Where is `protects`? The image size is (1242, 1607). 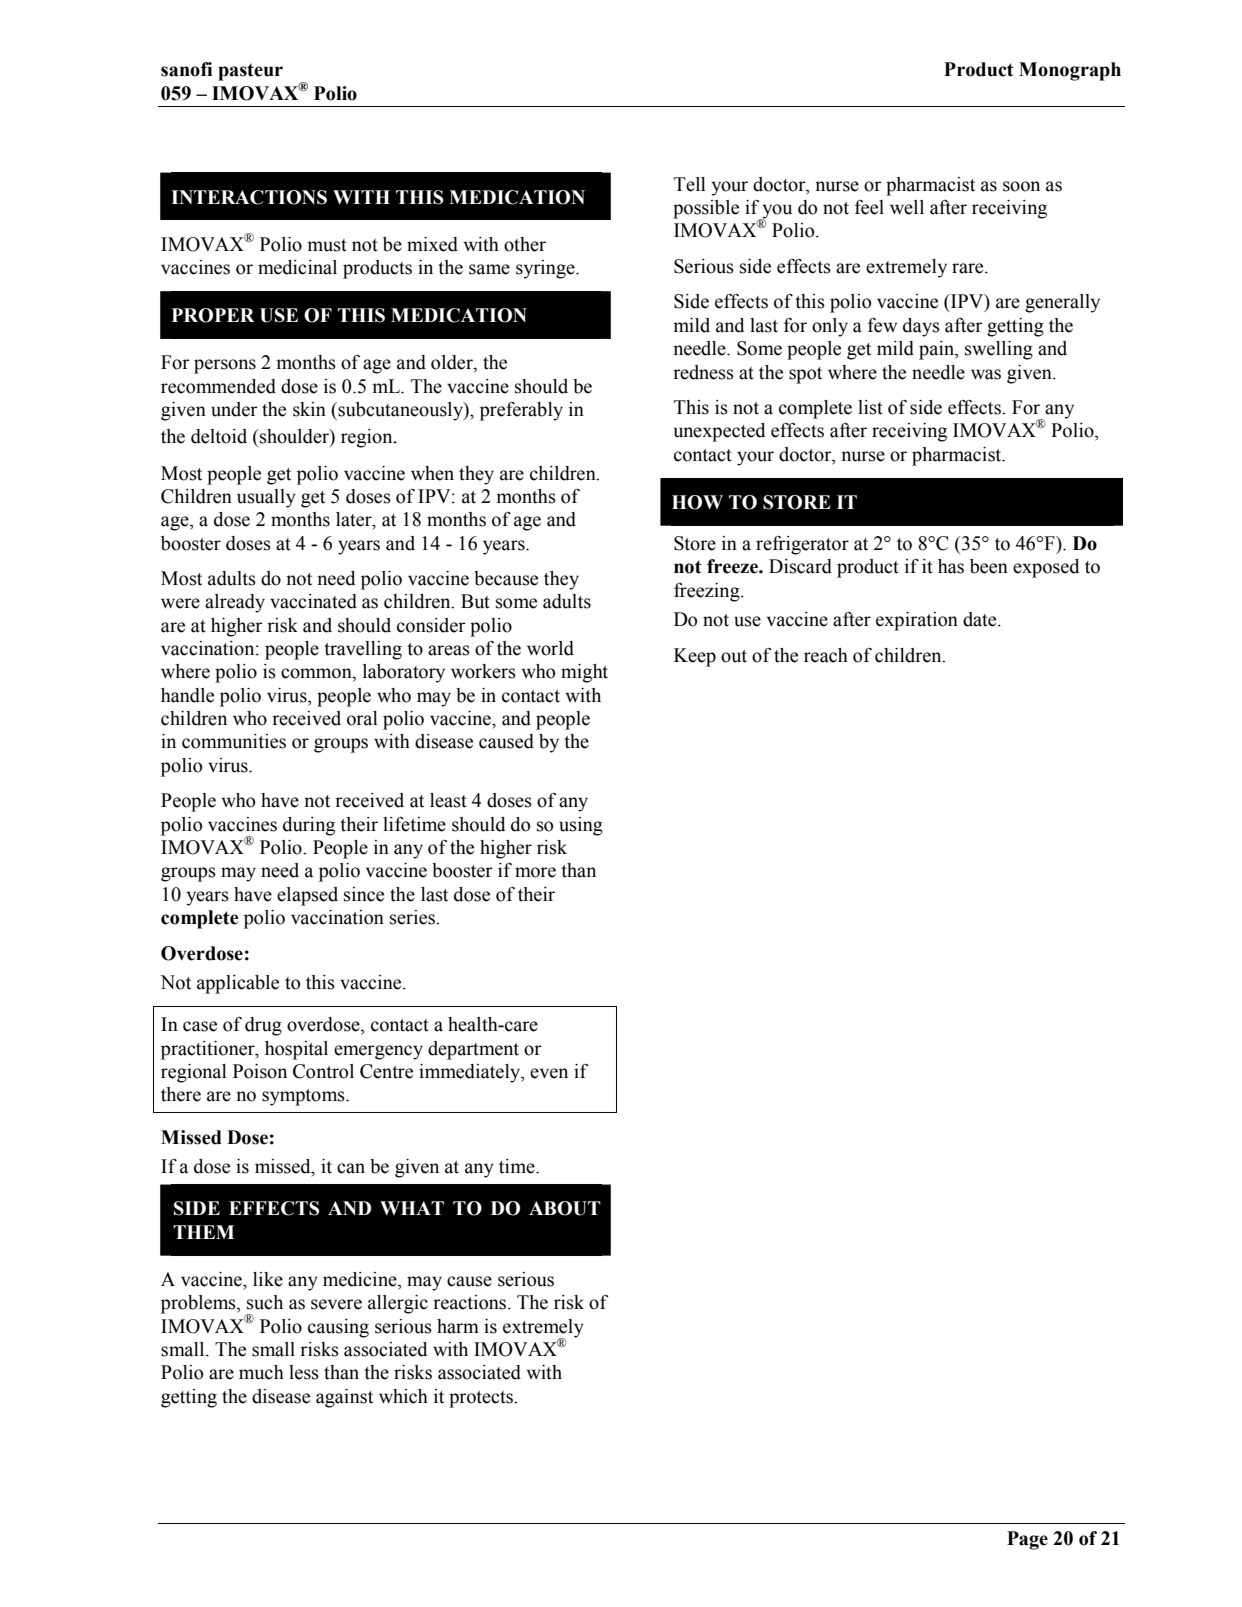
protects is located at coordinates (482, 1399).
